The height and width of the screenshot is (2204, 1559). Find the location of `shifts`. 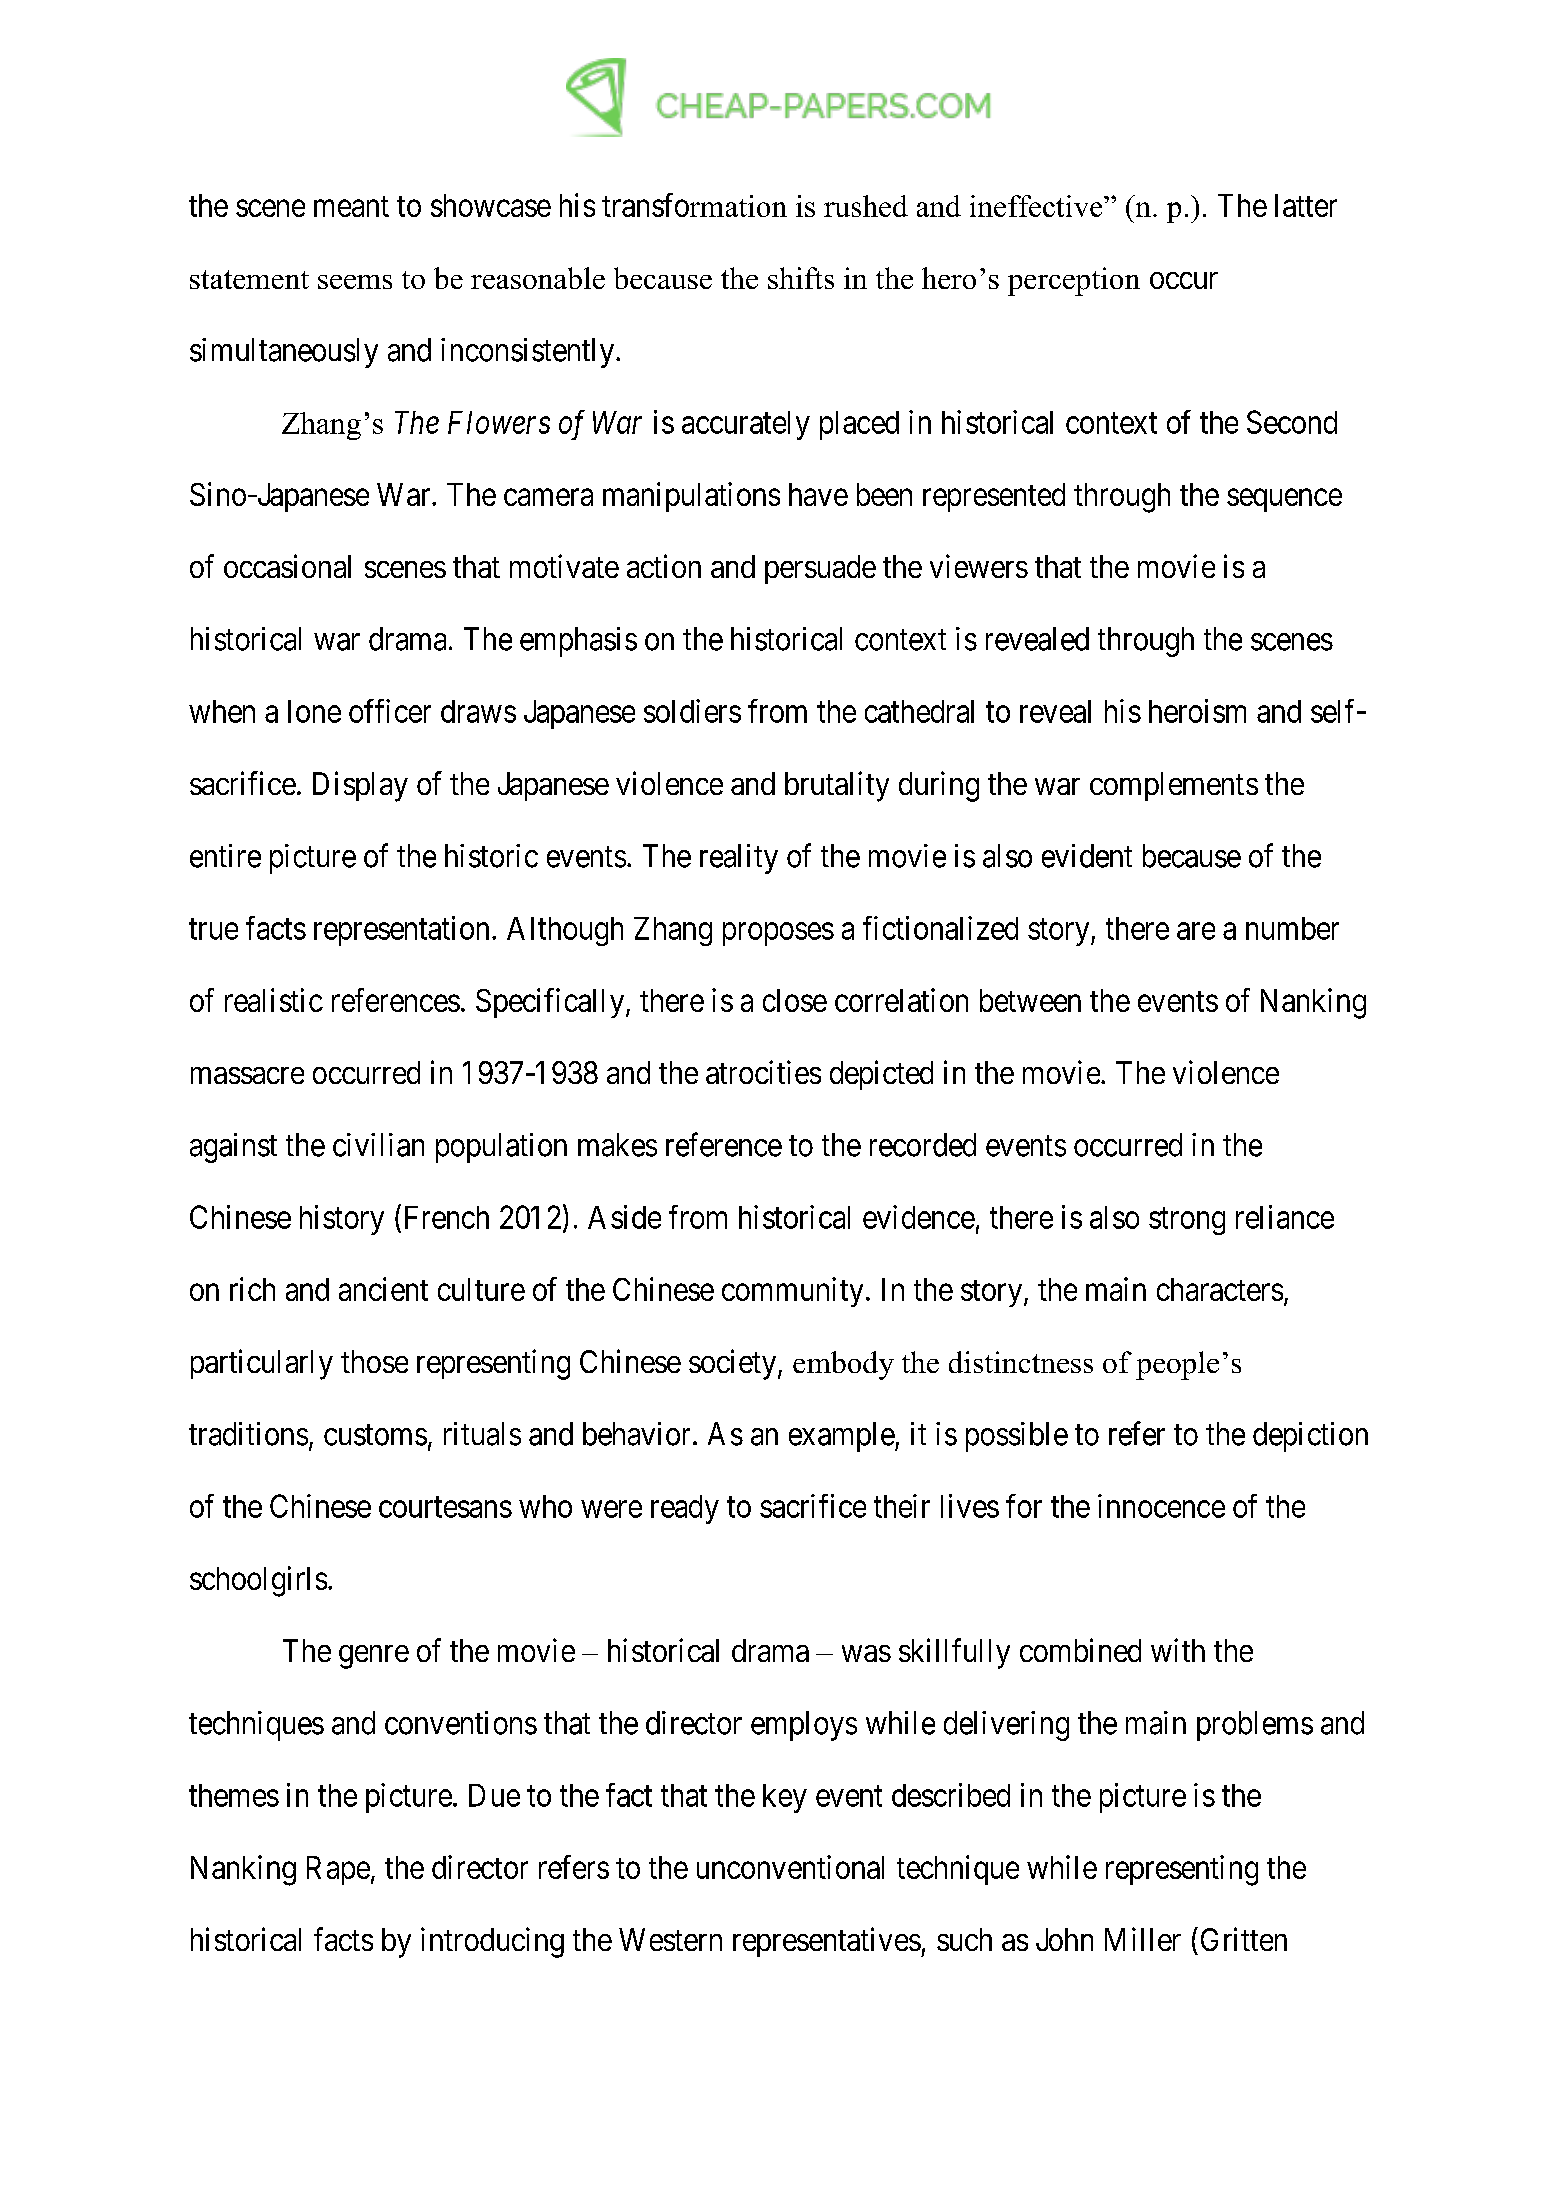

shifts is located at coordinates (801, 278).
